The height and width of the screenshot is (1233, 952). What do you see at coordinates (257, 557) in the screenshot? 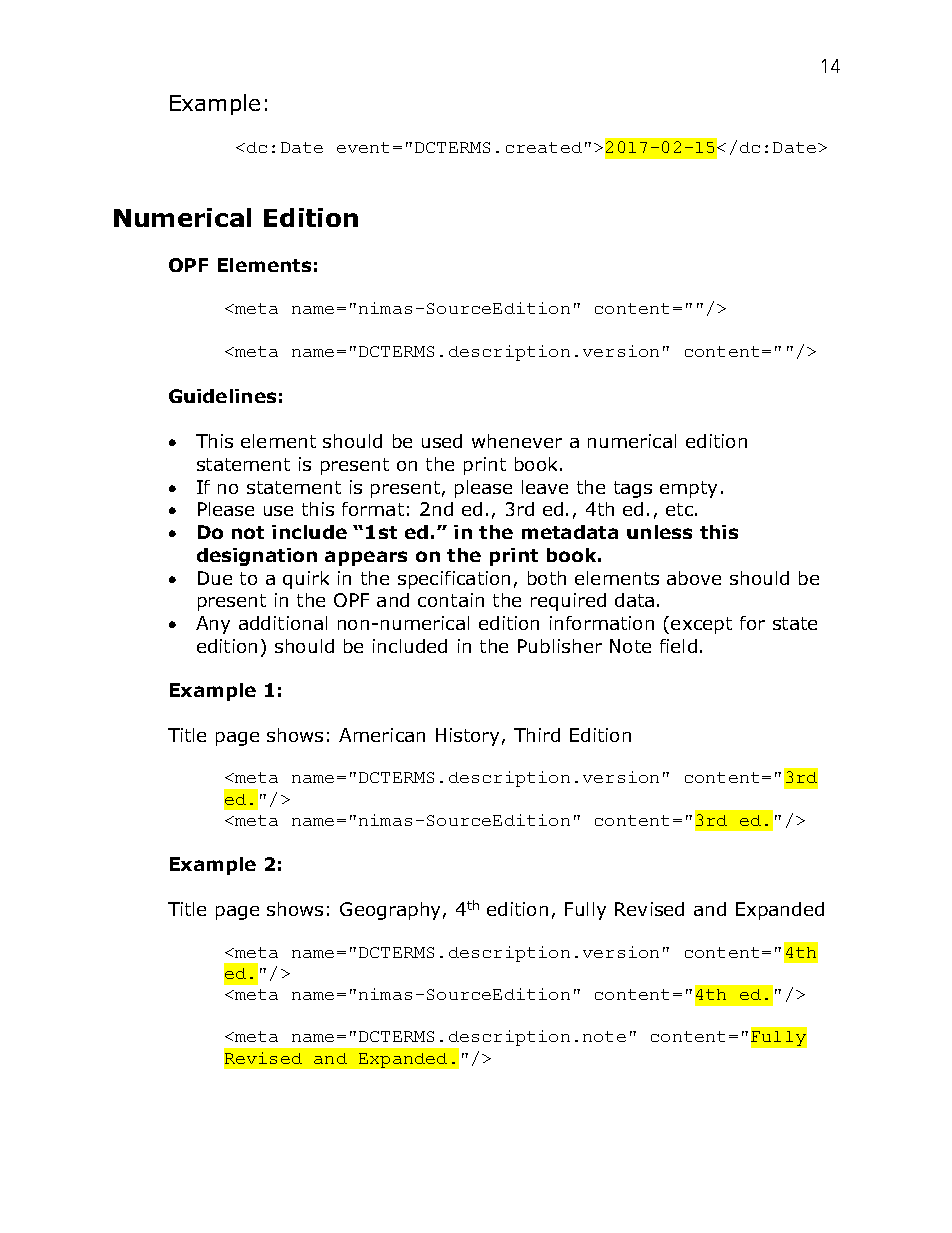
I see `designation` at bounding box center [257, 557].
